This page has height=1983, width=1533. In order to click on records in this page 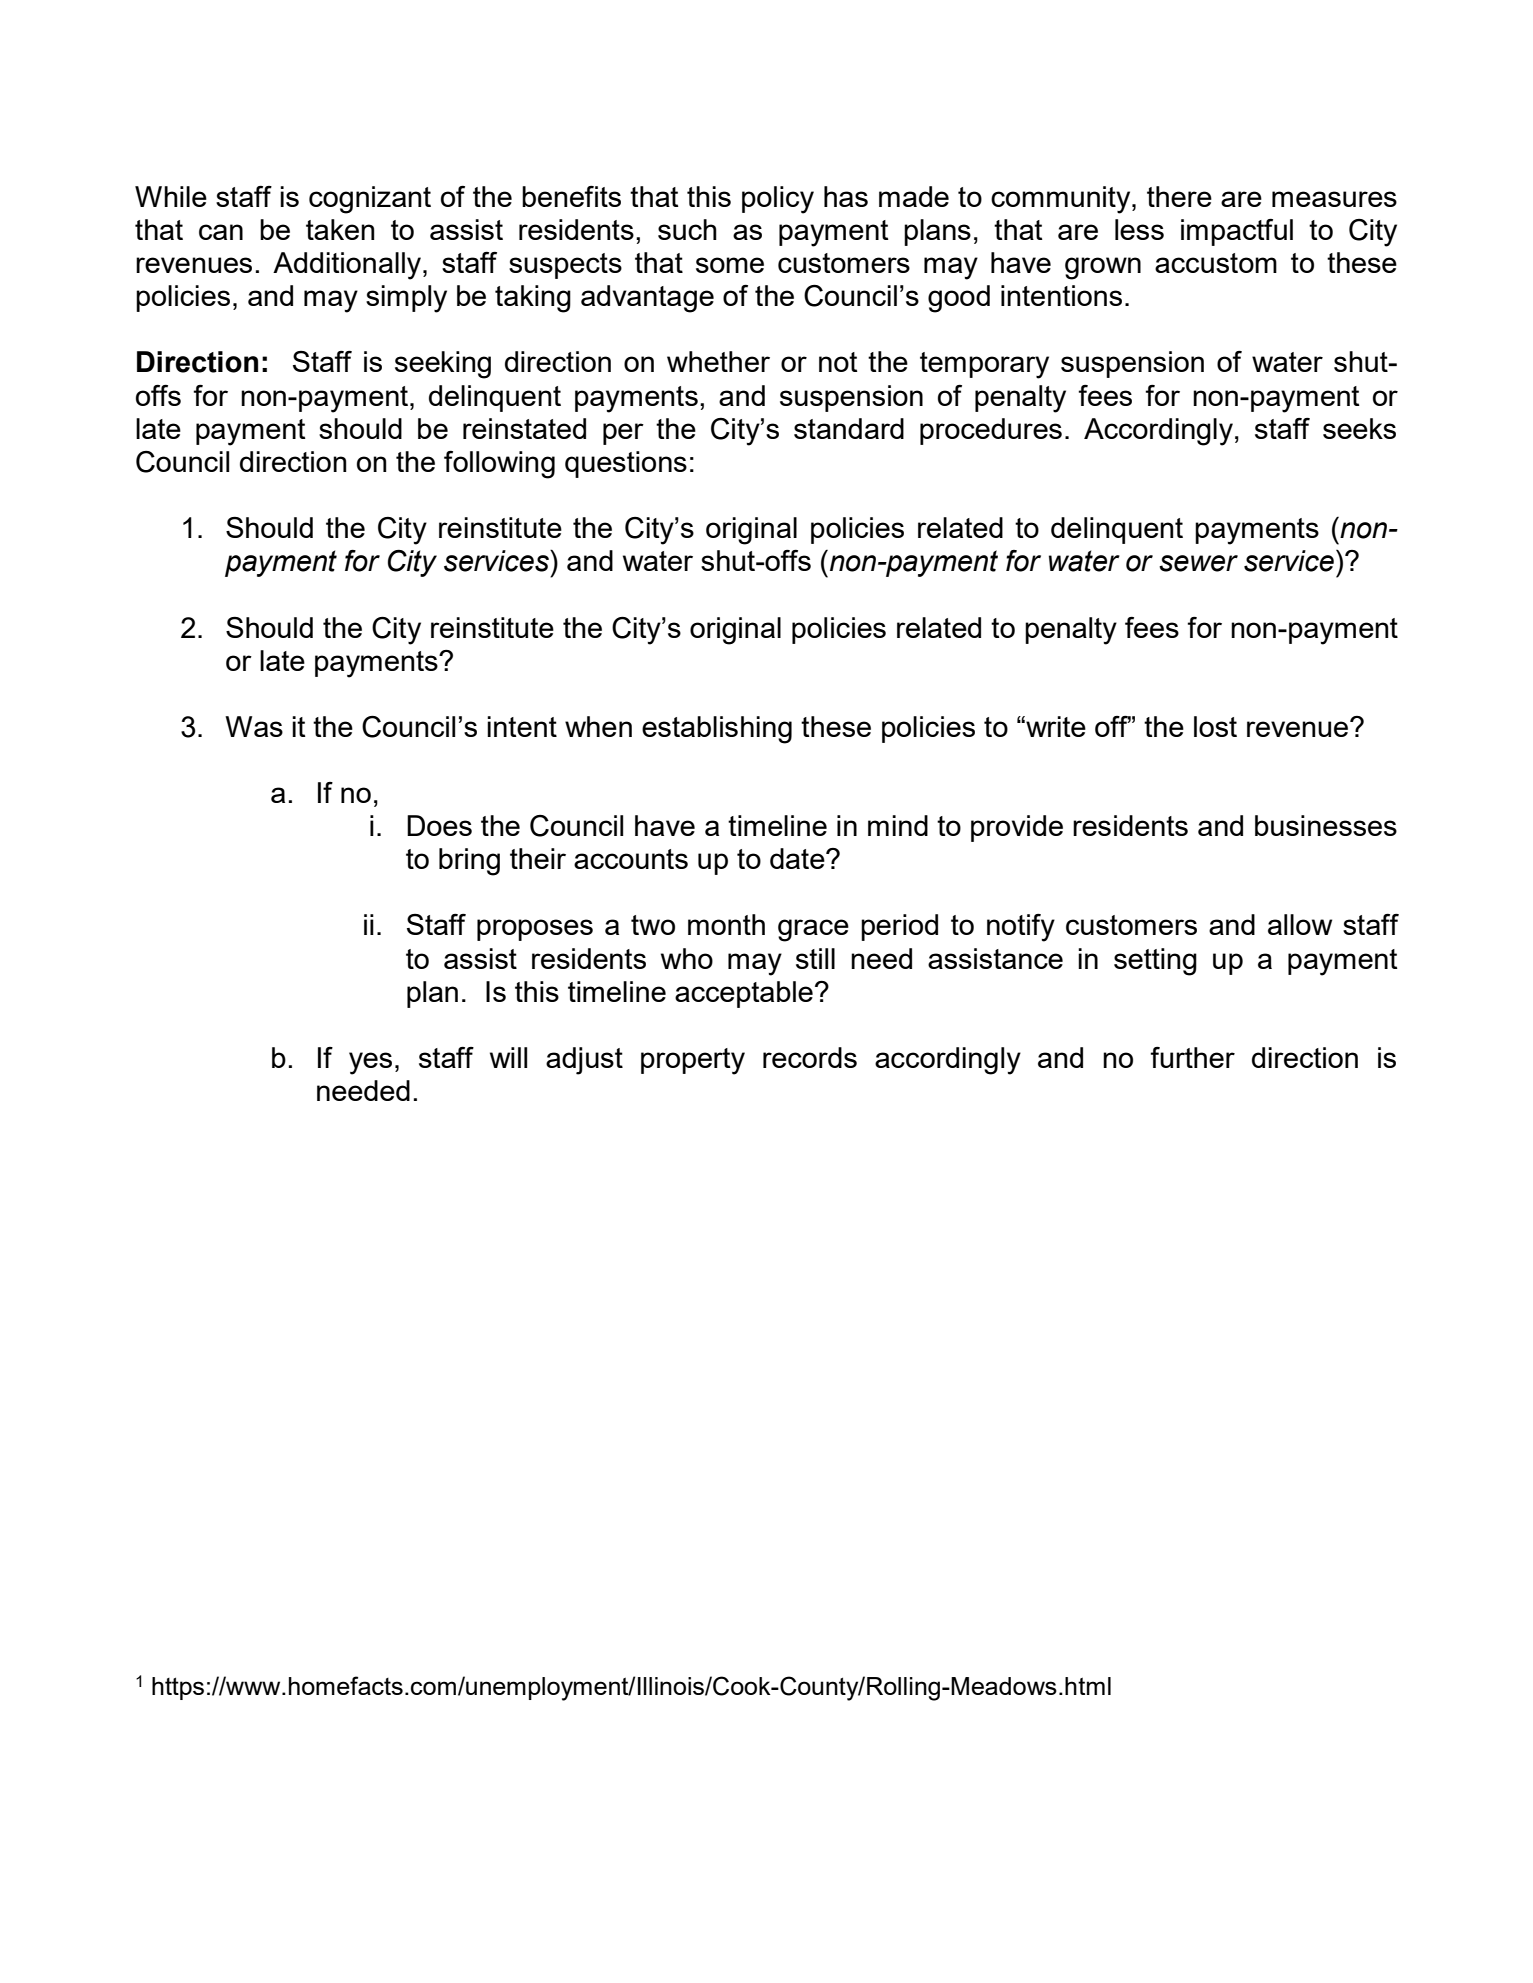, I will do `click(810, 1057)`.
